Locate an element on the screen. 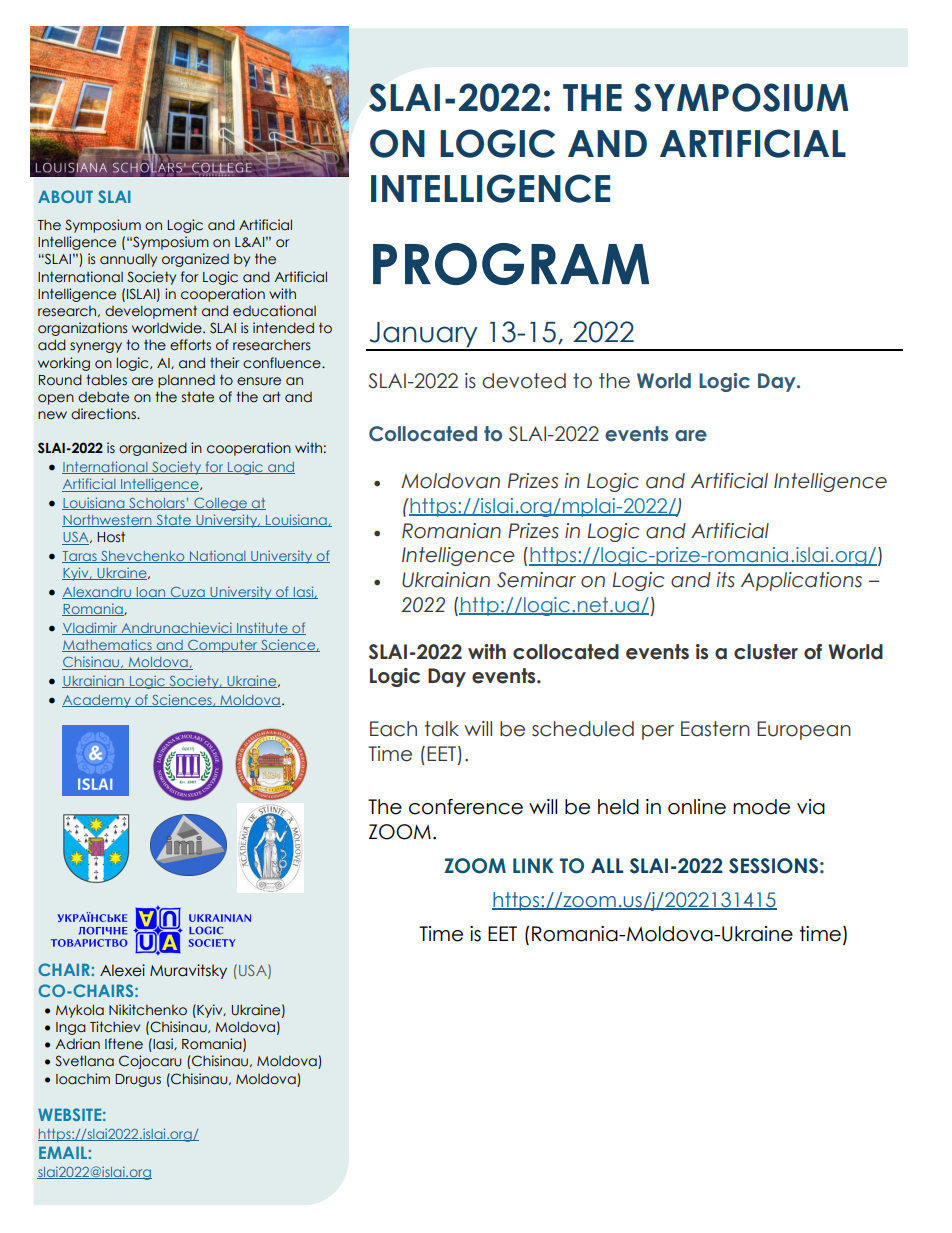  SESSIONS is located at coordinates (773, 866).
